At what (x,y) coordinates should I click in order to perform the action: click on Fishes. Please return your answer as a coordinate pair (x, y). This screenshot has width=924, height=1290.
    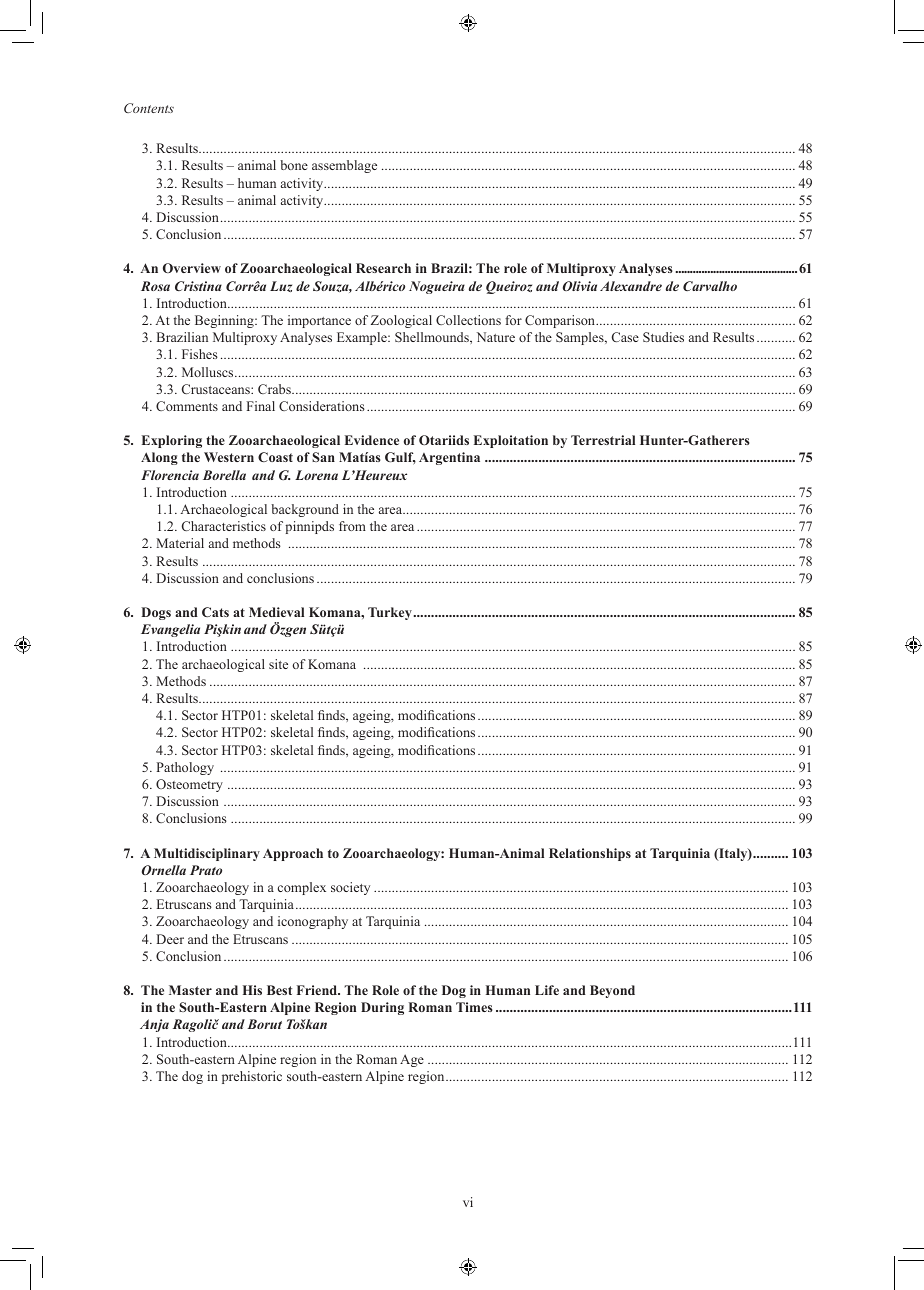
    Looking at the image, I should click on (200, 354).
